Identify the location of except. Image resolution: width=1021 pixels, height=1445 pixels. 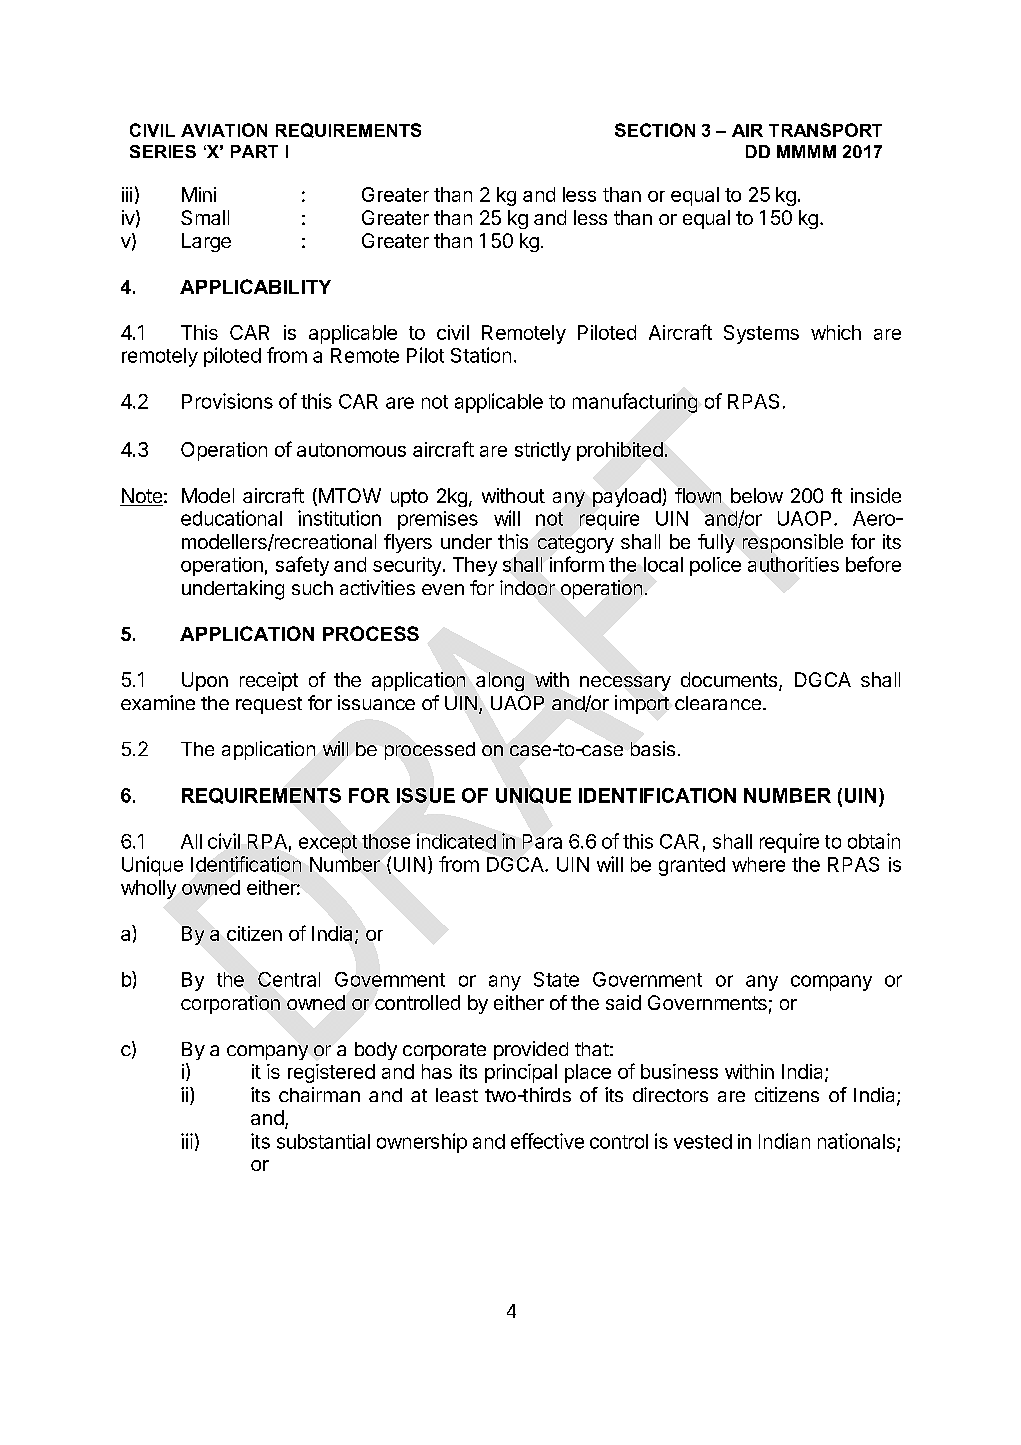
(328, 844).
